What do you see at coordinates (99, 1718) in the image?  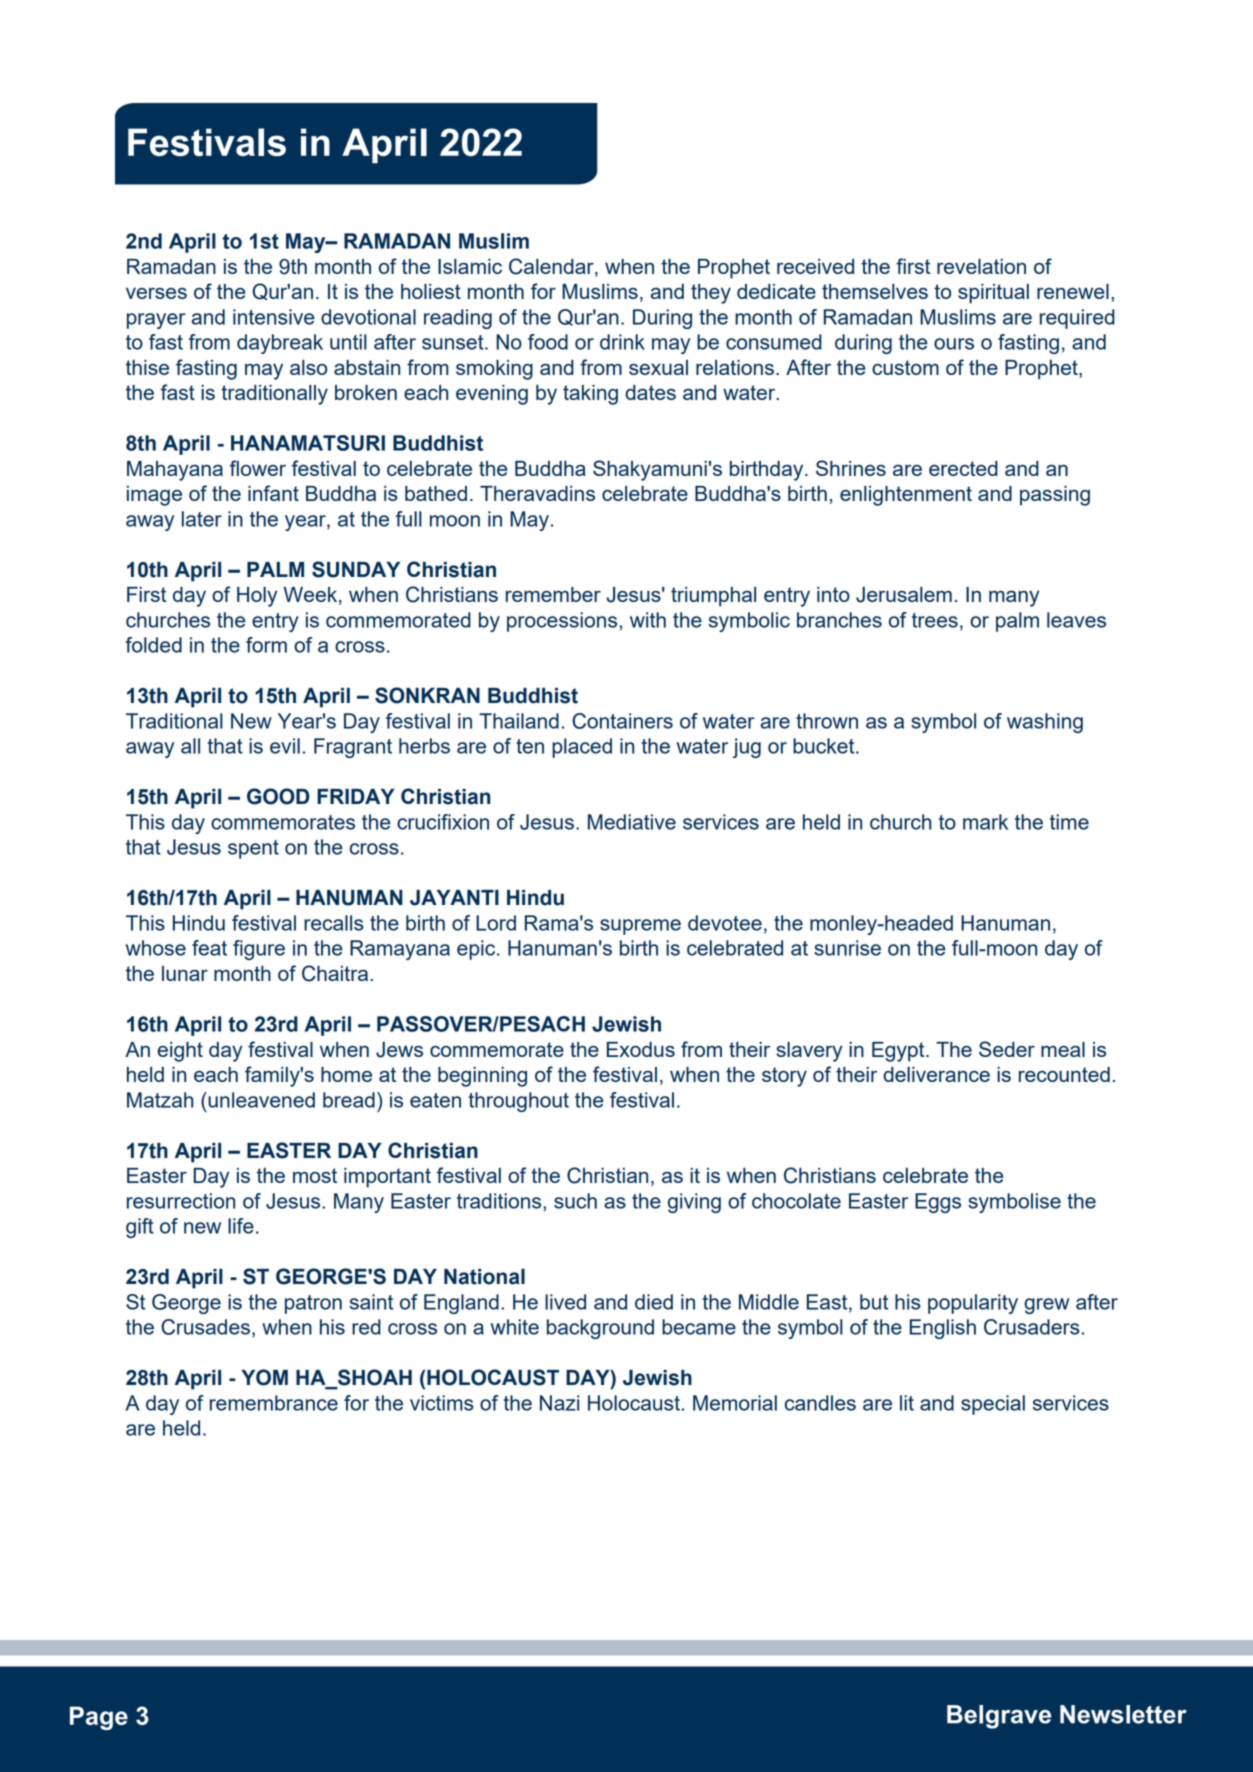 I see `Page` at bounding box center [99, 1718].
